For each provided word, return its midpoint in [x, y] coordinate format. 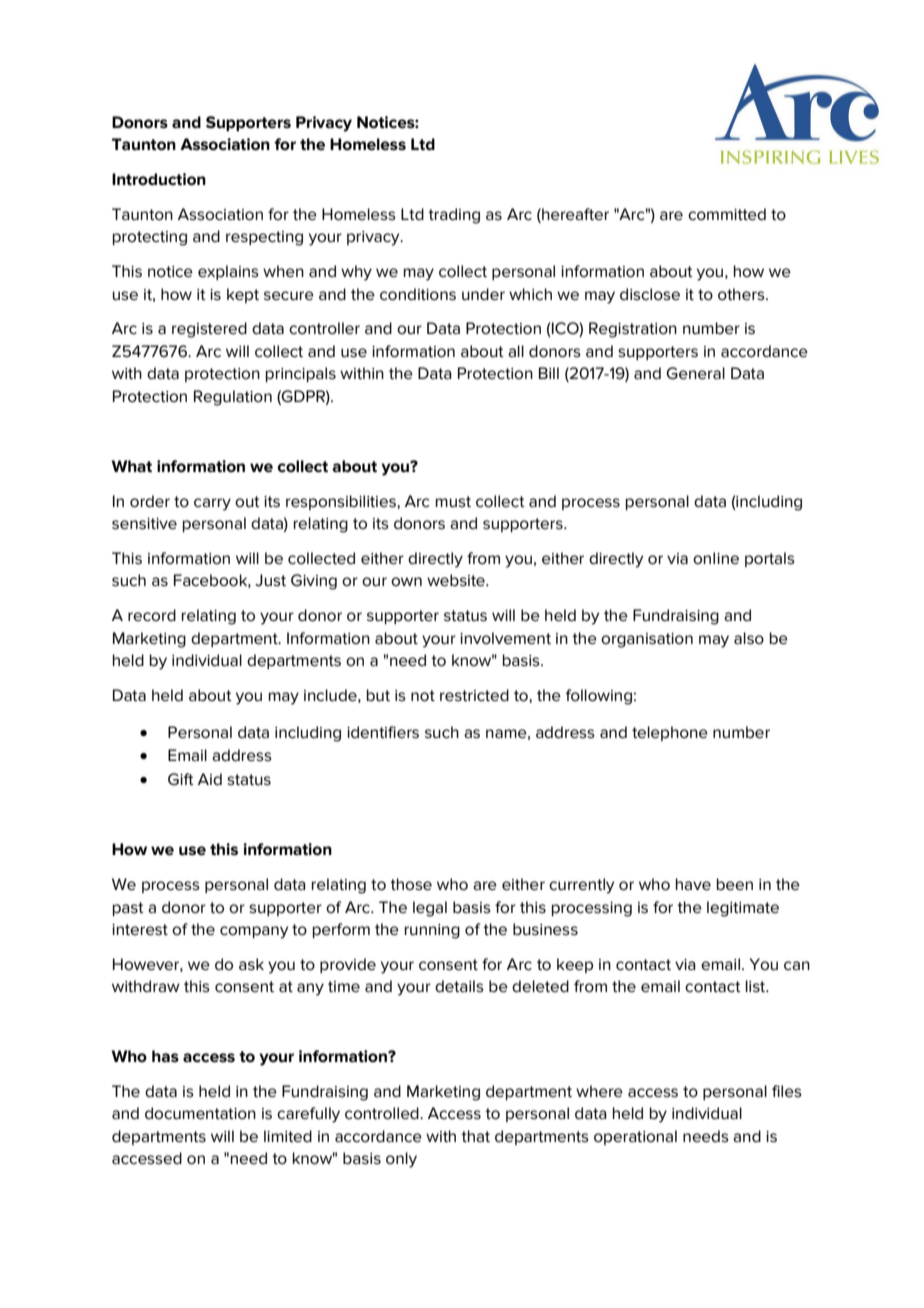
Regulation [233, 398]
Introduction [159, 179]
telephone [670, 733]
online [716, 558]
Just [270, 580]
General [695, 373]
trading [454, 216]
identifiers [383, 732]
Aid [210, 779]
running [432, 931]
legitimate [743, 909]
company [254, 932]
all [516, 351]
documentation [200, 1113]
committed [727, 214]
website [457, 580]
